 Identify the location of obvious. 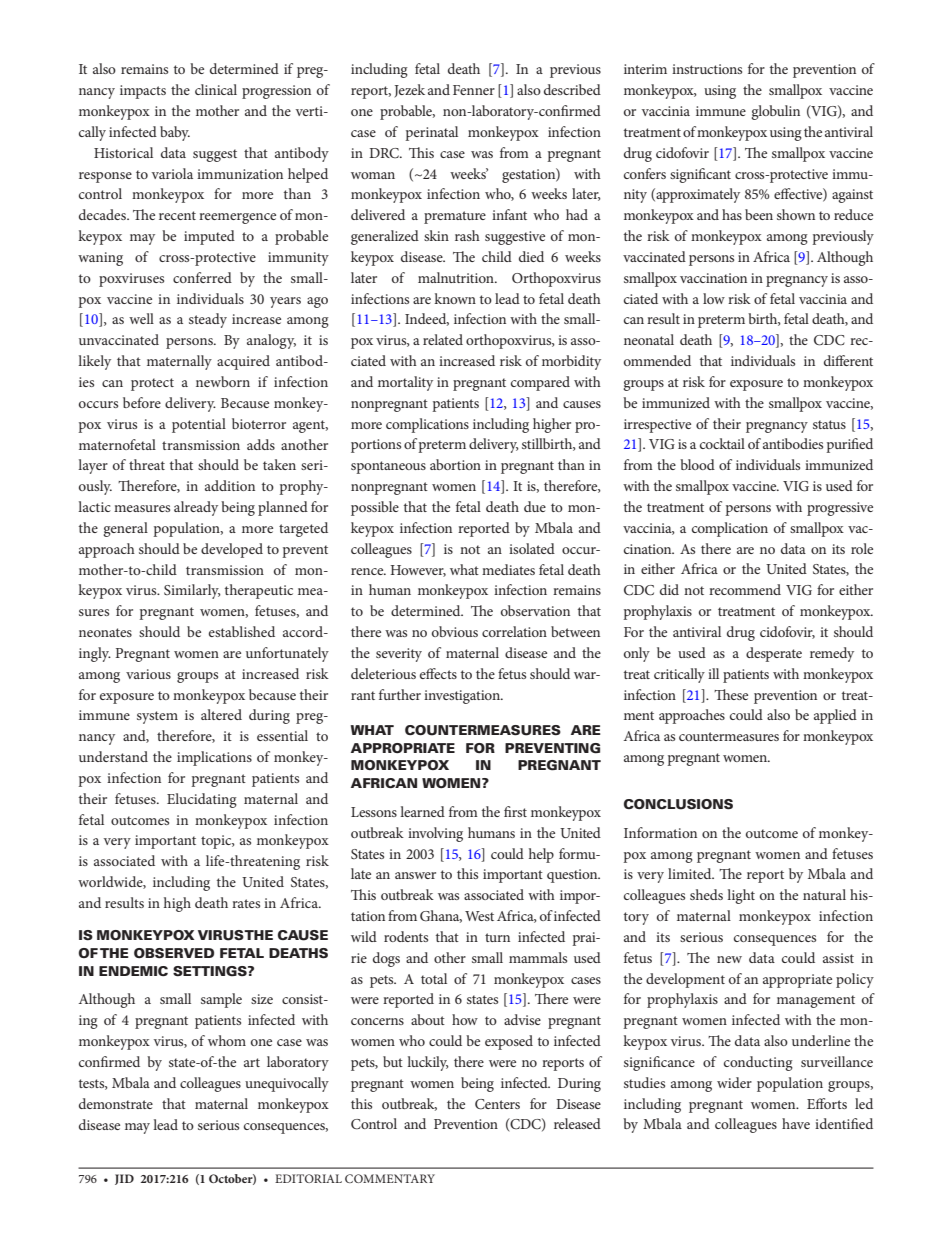
(455, 631).
